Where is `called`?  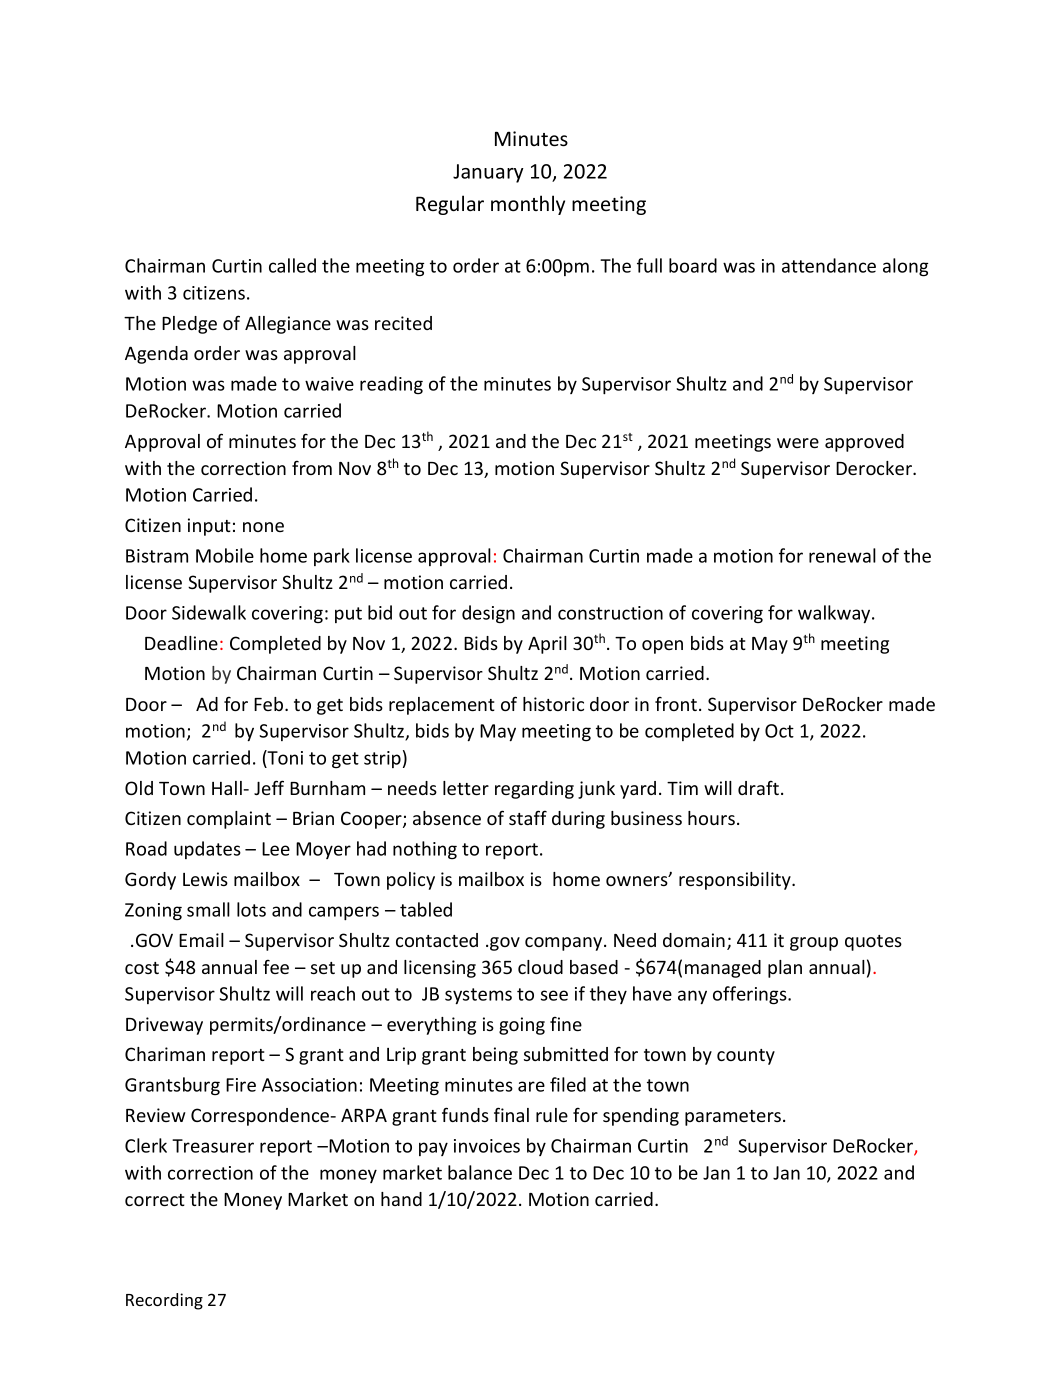
called is located at coordinates (292, 265).
